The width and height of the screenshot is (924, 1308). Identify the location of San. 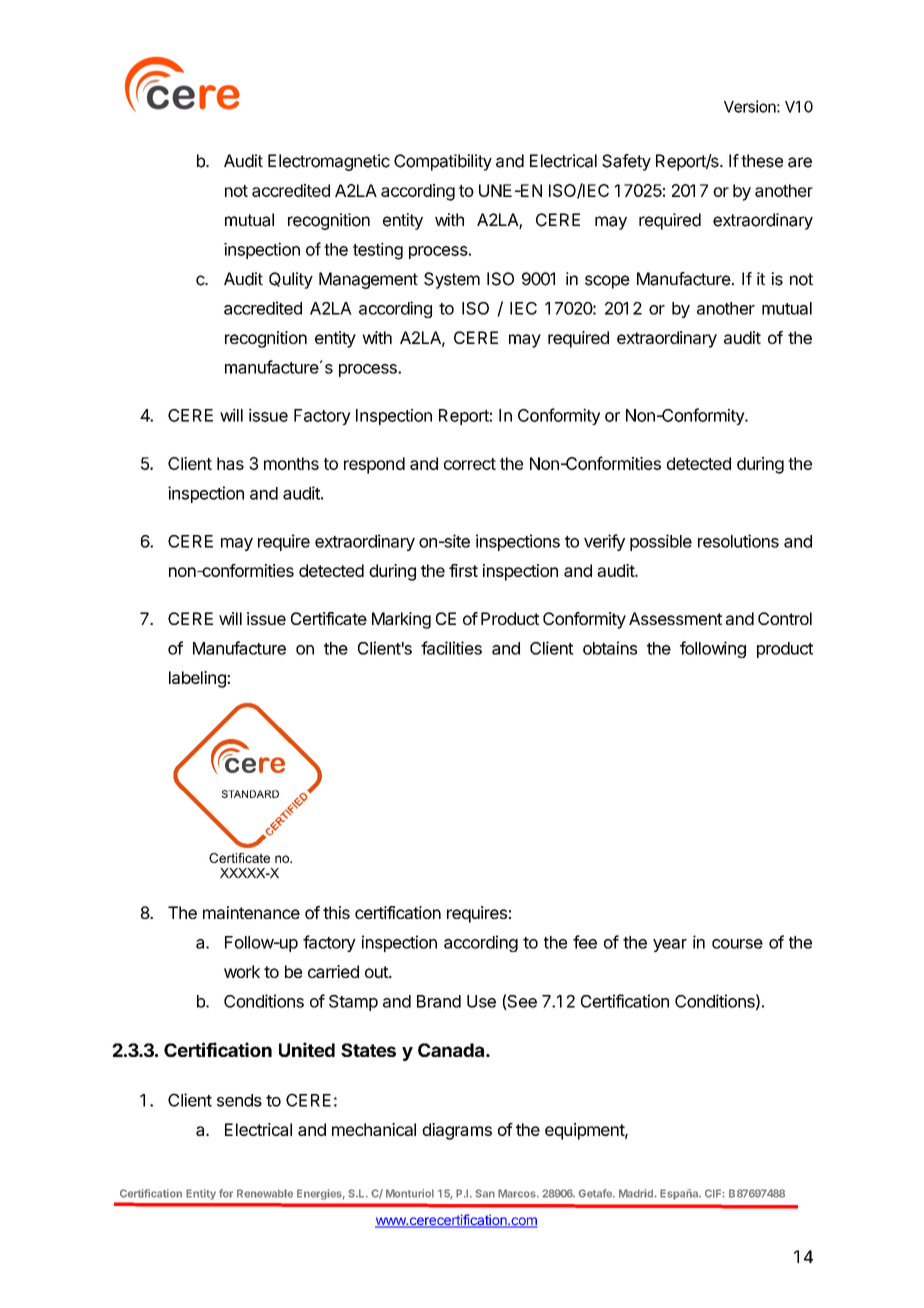
(485, 1193).
